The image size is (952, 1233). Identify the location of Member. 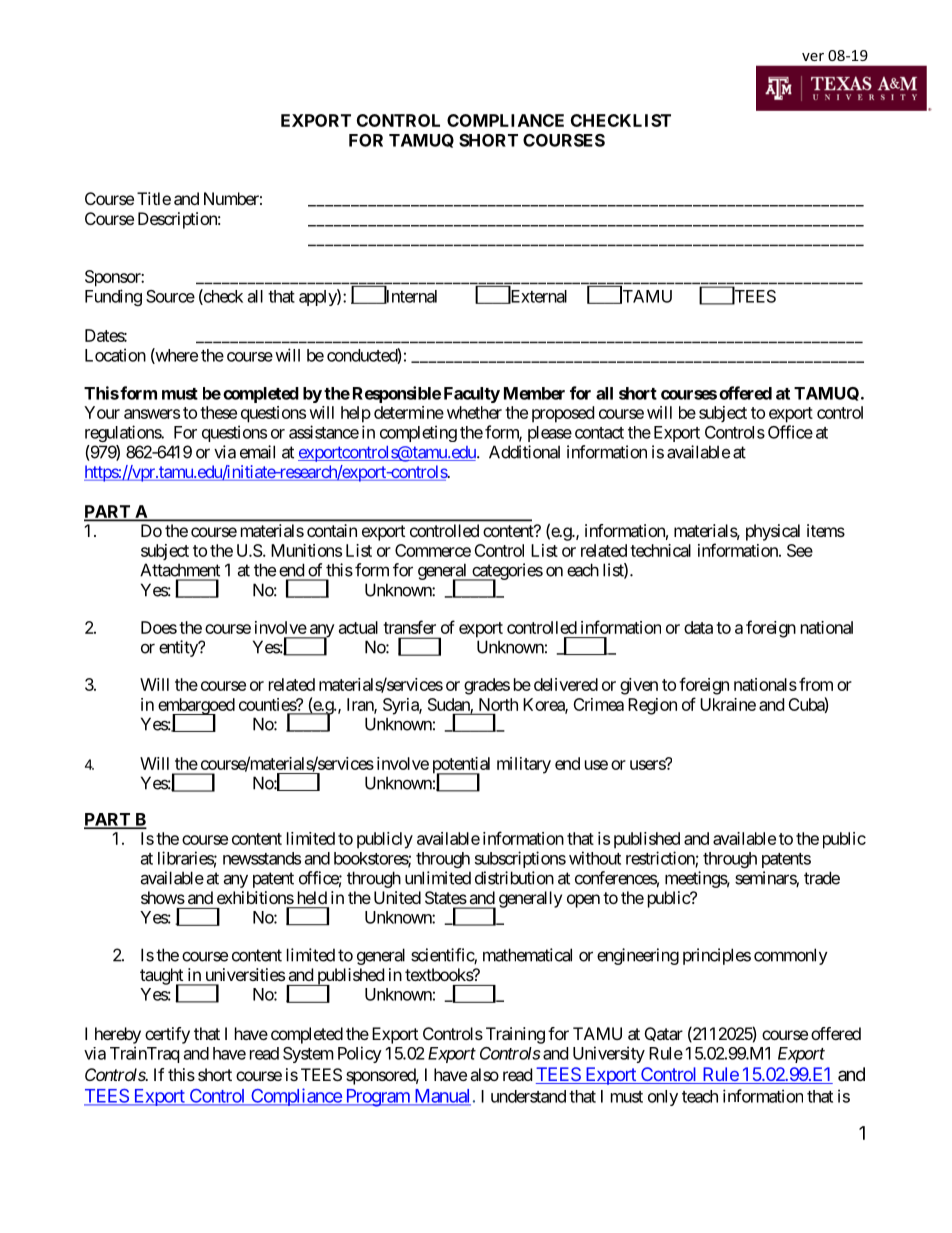
(534, 393).
